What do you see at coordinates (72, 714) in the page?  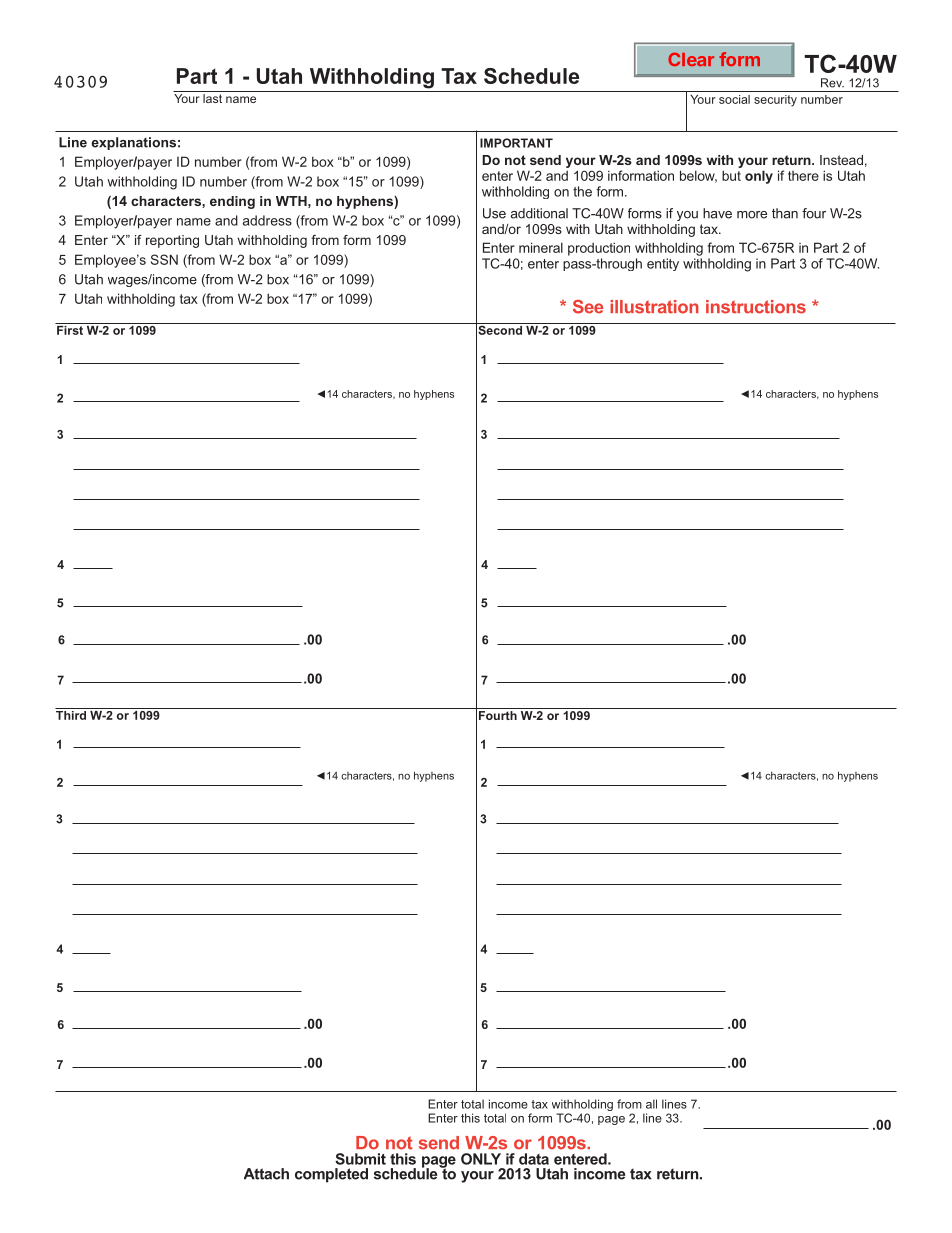 I see `Third` at bounding box center [72, 714].
